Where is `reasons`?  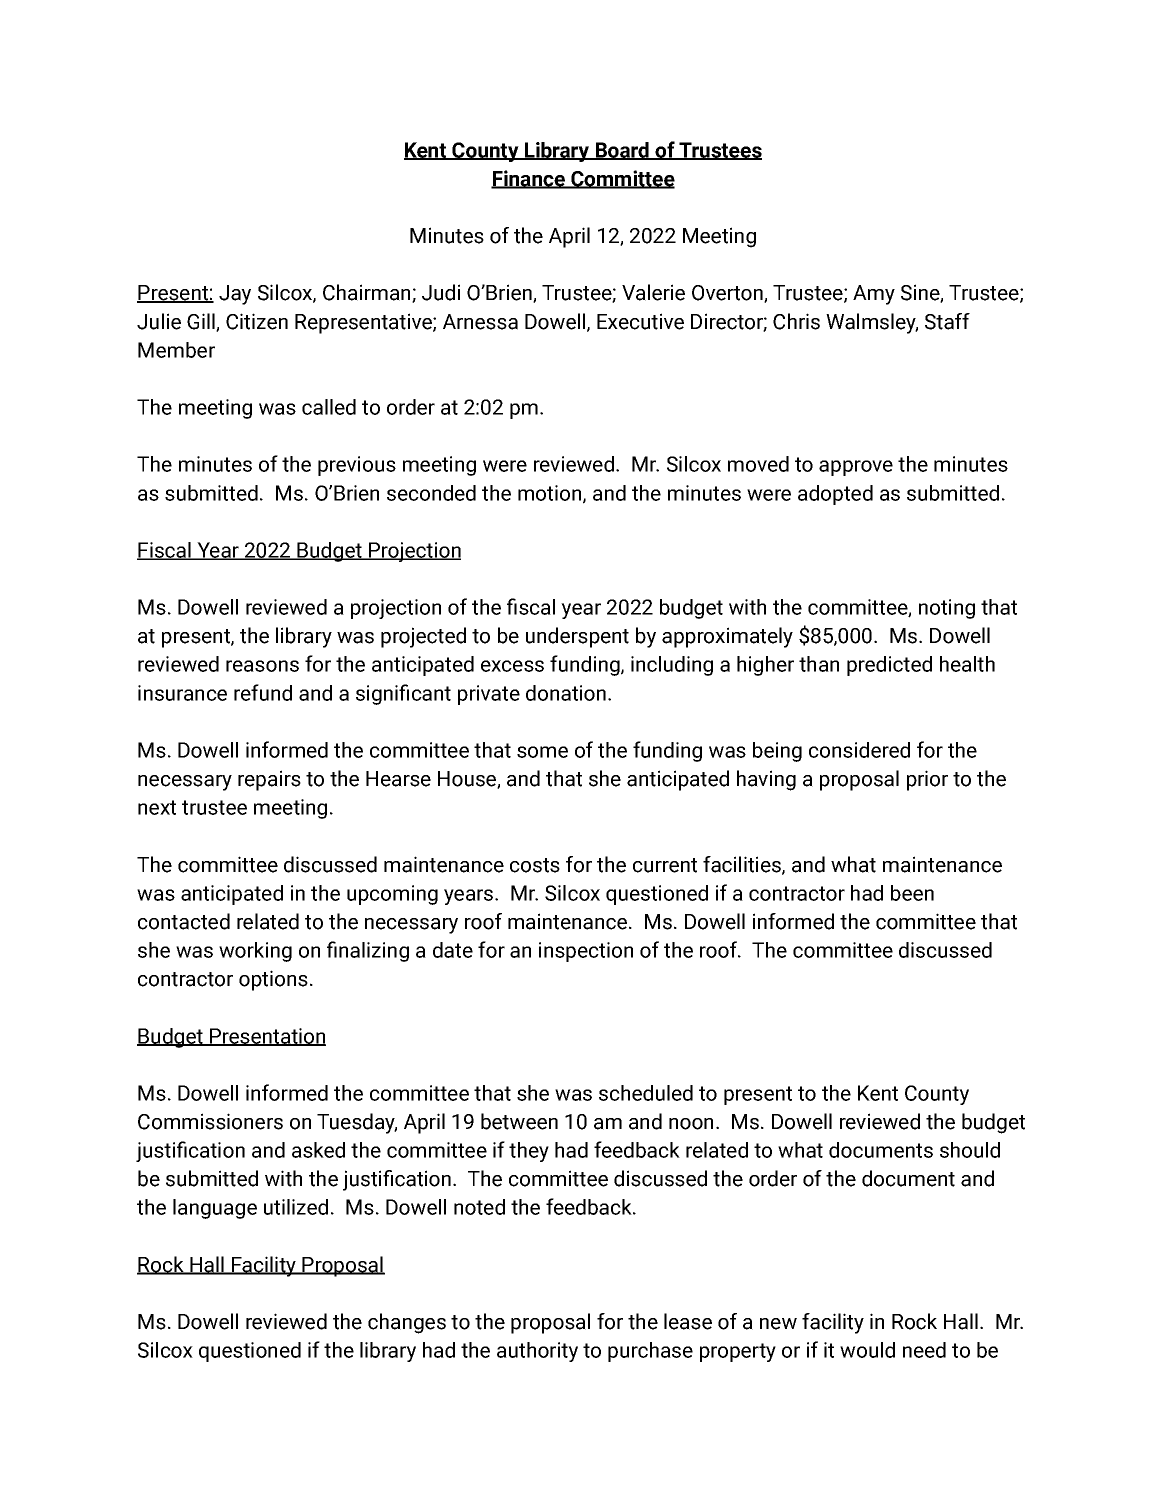 reasons is located at coordinates (262, 666).
